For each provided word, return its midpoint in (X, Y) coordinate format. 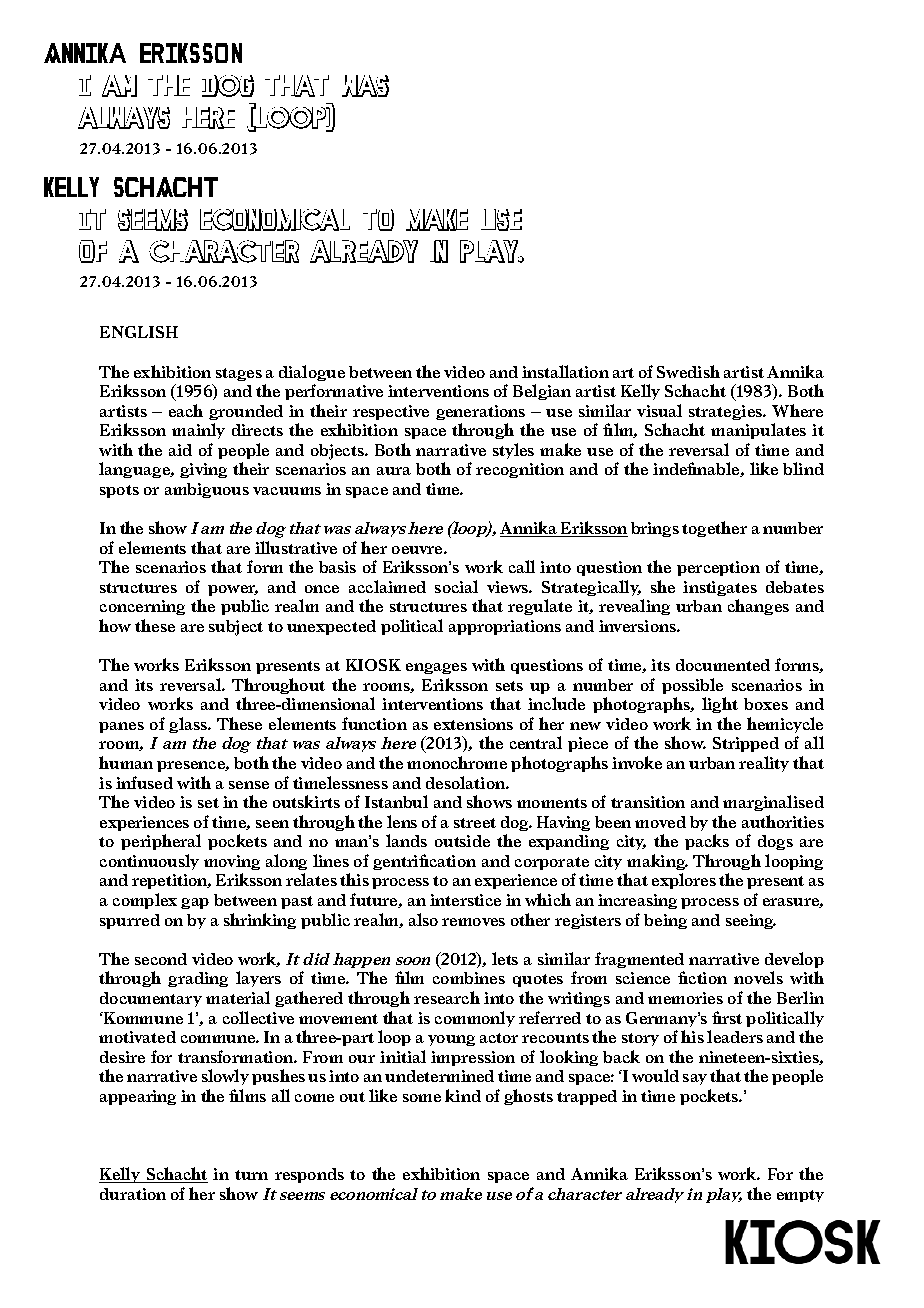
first (727, 1017)
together (714, 529)
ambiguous (207, 490)
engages (436, 668)
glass (189, 725)
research (447, 997)
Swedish (688, 371)
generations (480, 412)
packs (707, 842)
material (238, 997)
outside (462, 841)
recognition (520, 470)
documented (723, 665)
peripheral (161, 842)
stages (239, 374)
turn (251, 1175)
